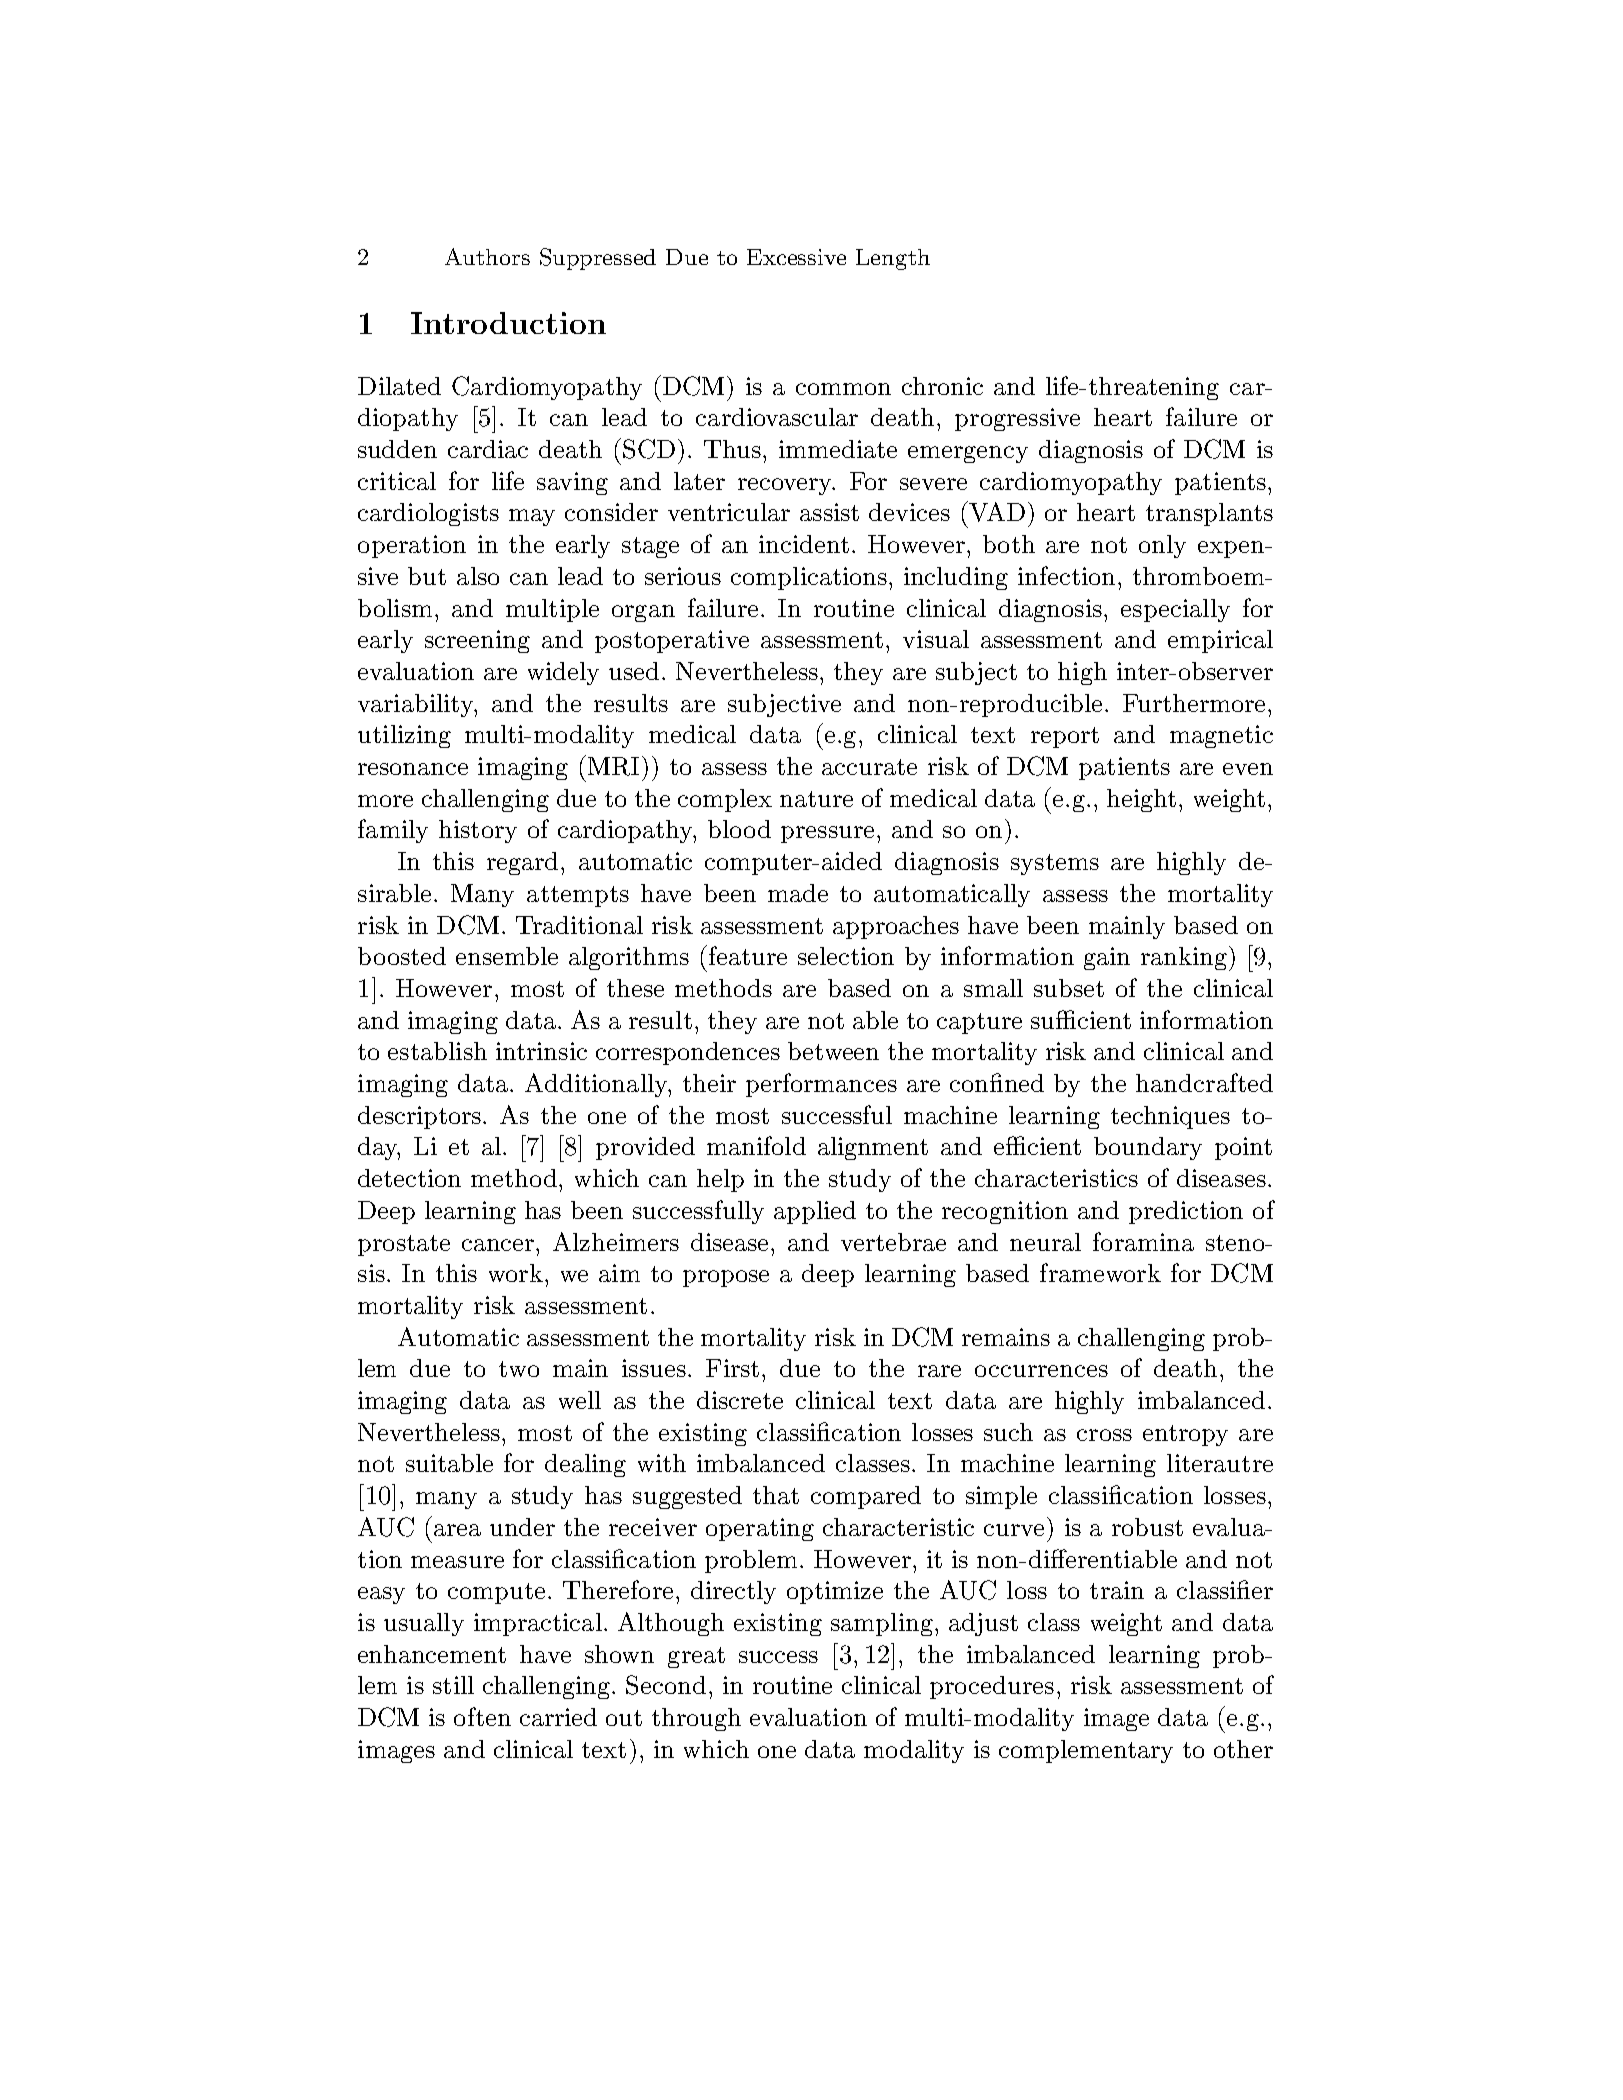  What do you see at coordinates (882, 1624) in the document?
I see `sampling` at bounding box center [882, 1624].
